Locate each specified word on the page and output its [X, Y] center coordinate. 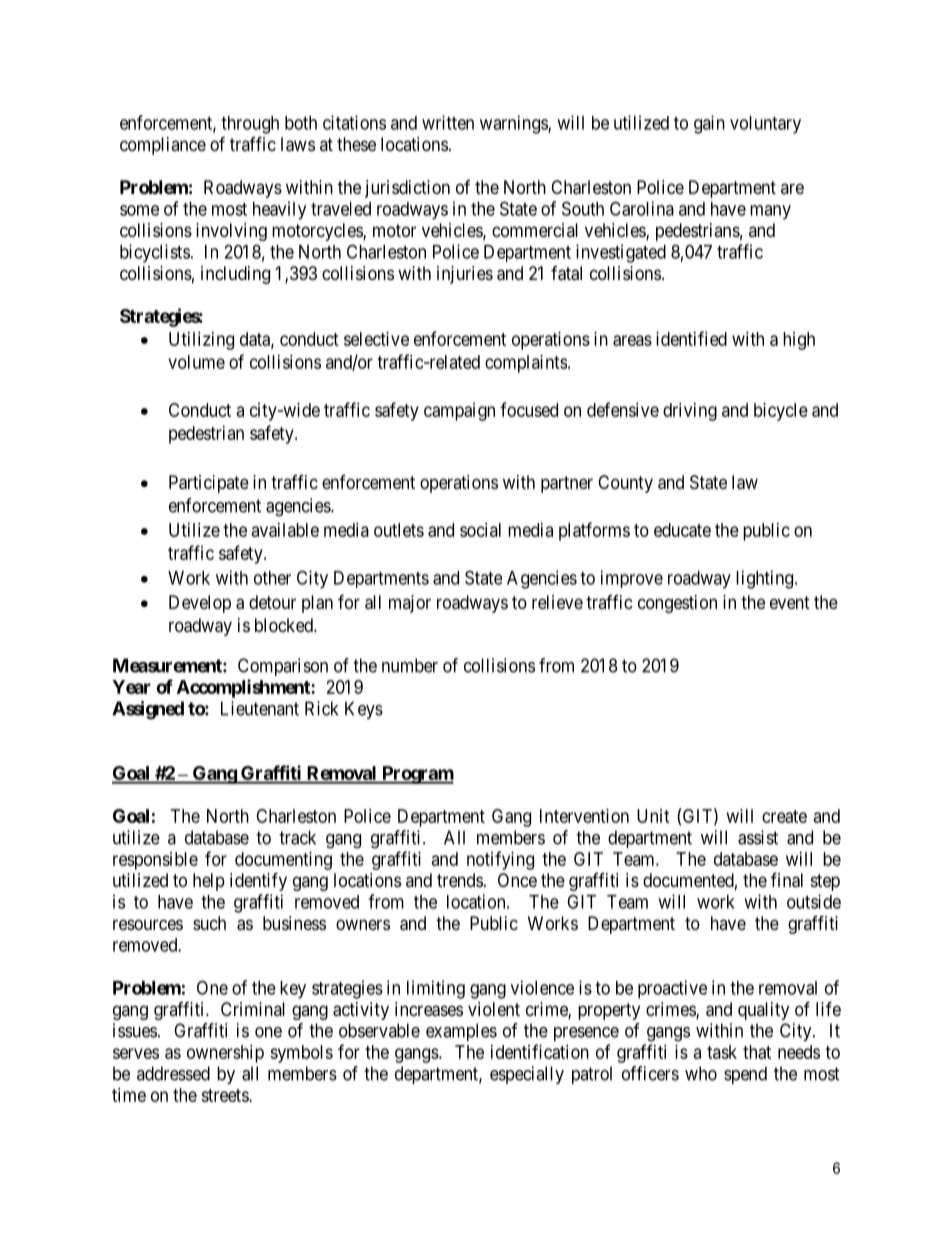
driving [690, 412]
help [209, 882]
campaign [459, 412]
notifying [500, 860]
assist [758, 837]
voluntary [765, 125]
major [410, 604]
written [448, 122]
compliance [163, 146]
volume [196, 362]
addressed [173, 1073]
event [790, 602]
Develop [200, 604]
